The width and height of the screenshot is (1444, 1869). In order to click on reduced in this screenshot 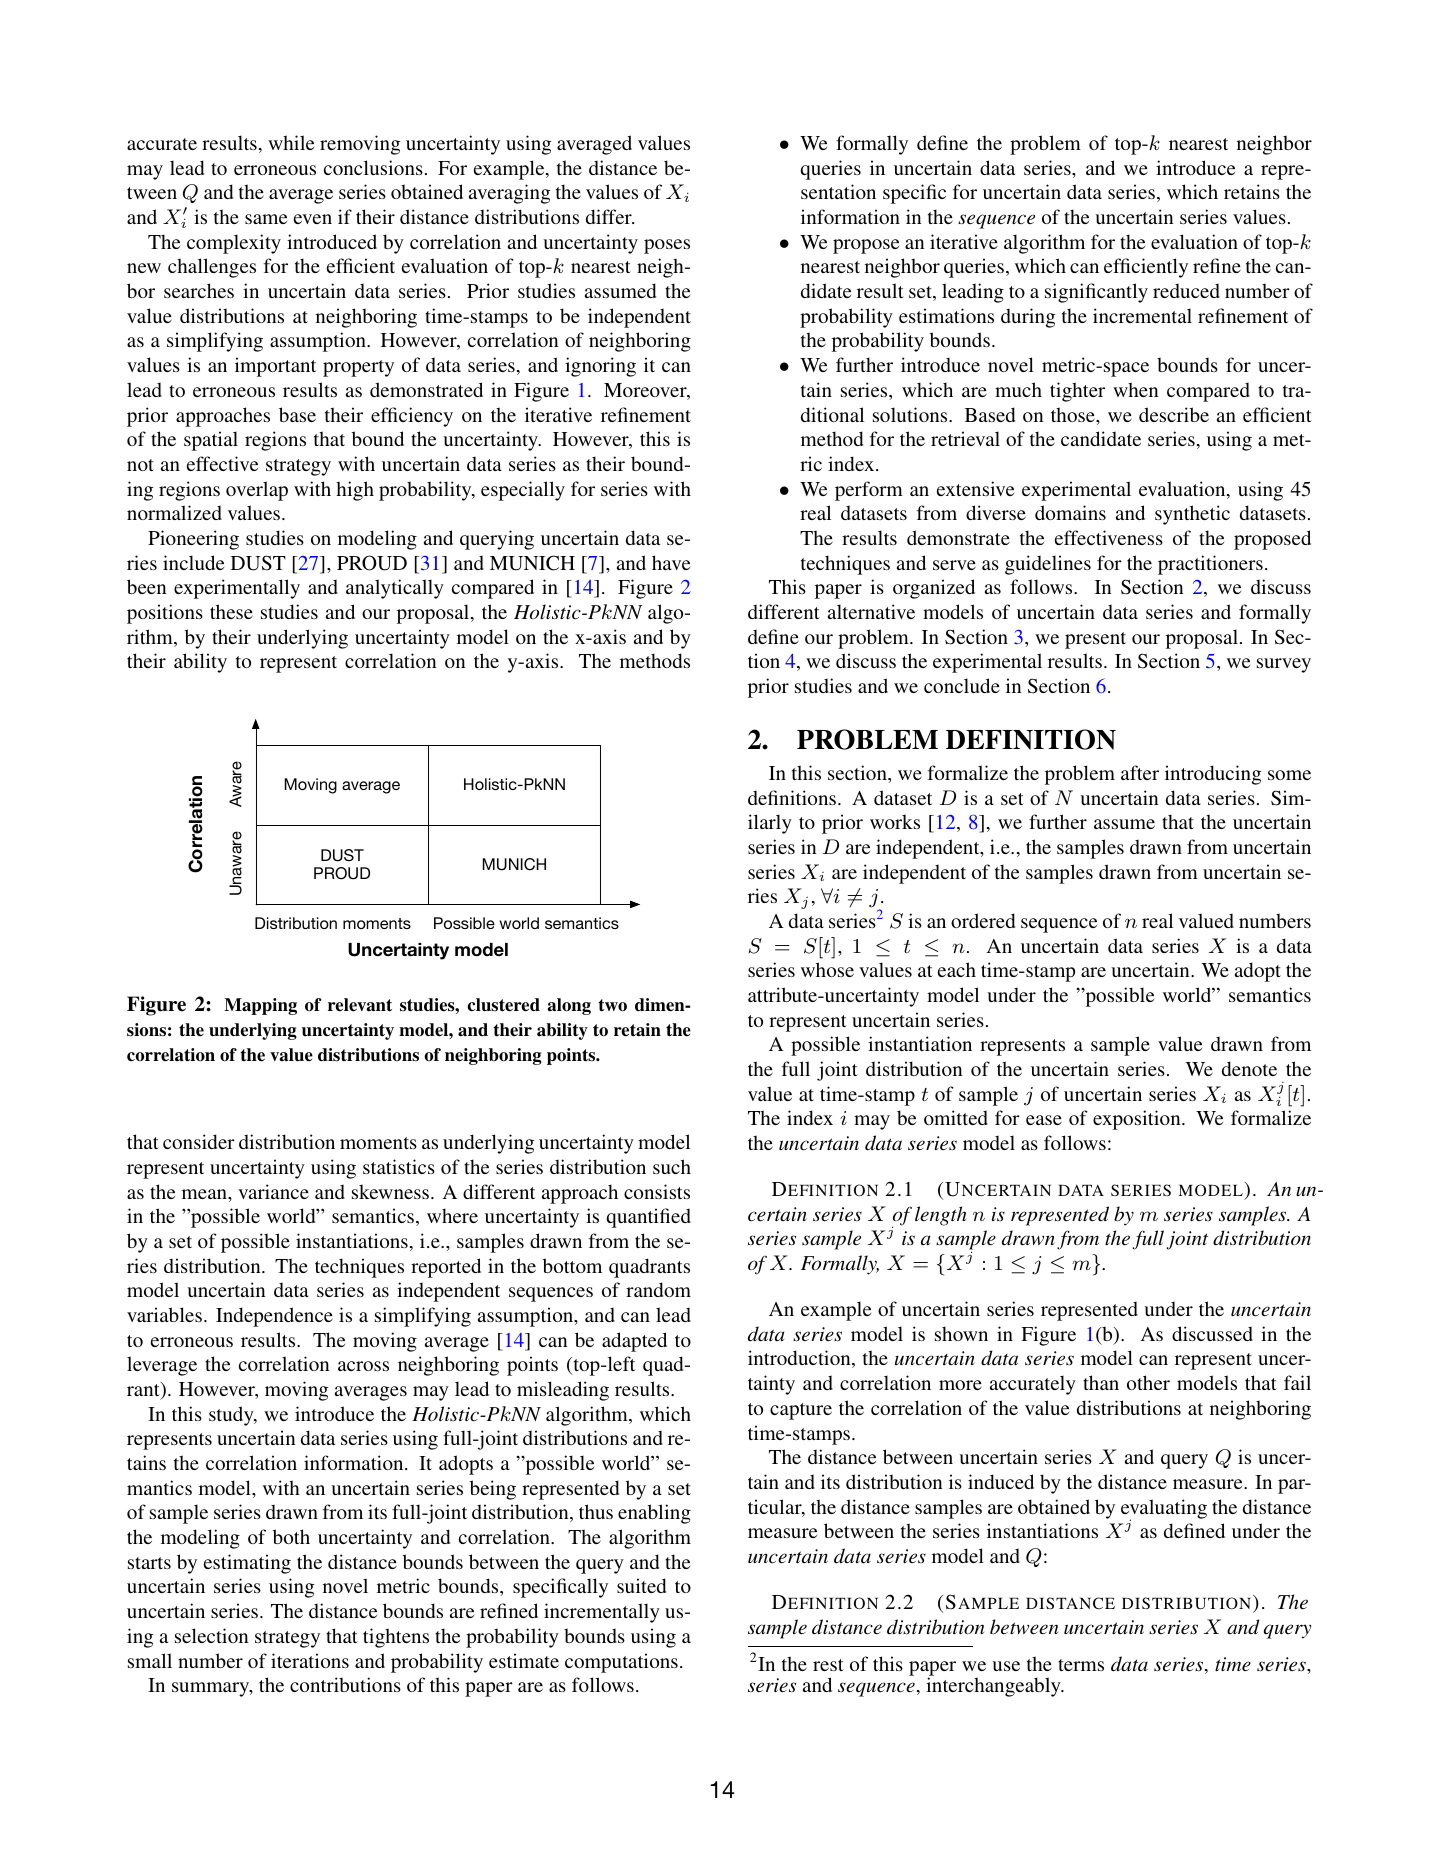, I will do `click(1186, 291)`.
